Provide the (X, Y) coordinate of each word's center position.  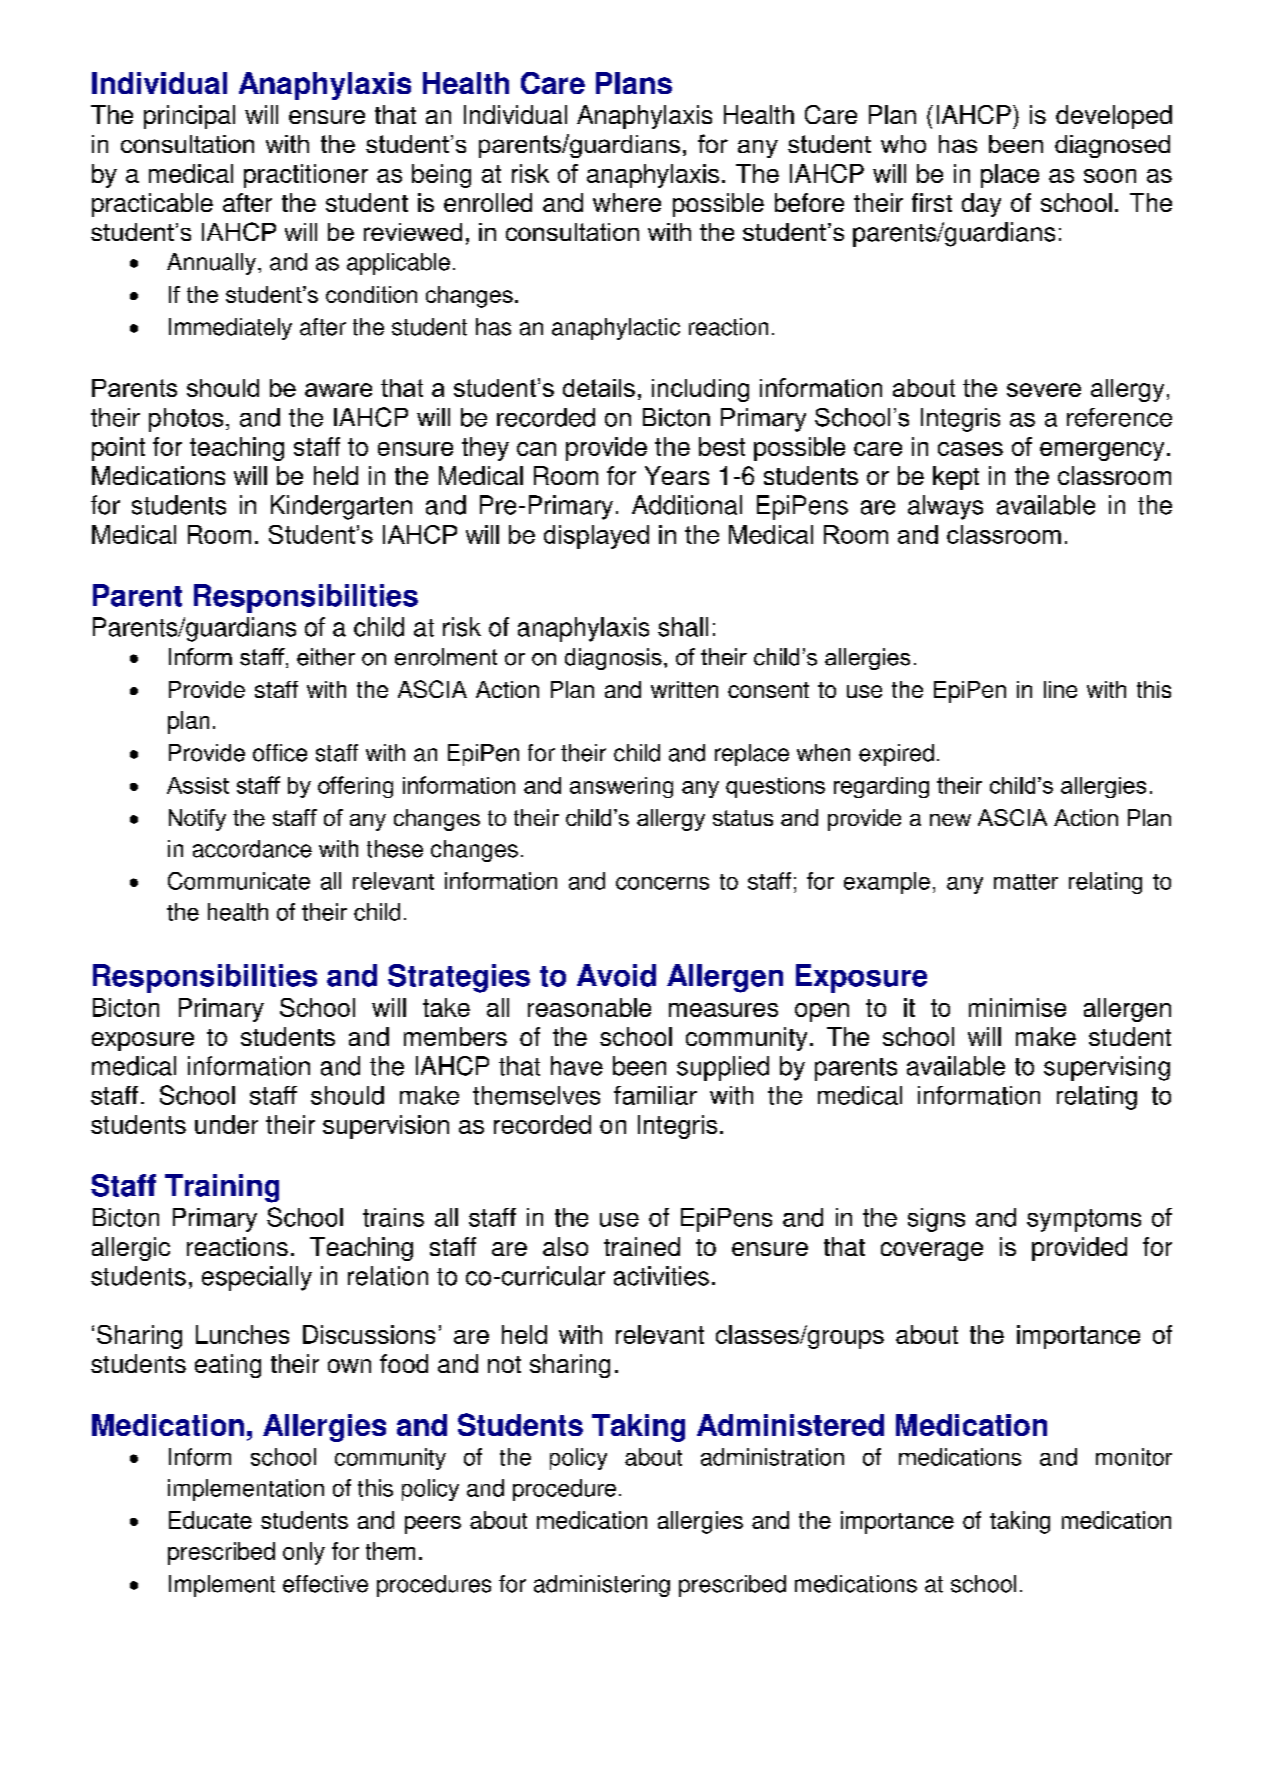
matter (1026, 882)
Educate (210, 1520)
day (981, 205)
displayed (596, 537)
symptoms (1084, 1220)
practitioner (306, 176)
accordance (252, 849)
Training (222, 1188)
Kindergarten (341, 507)
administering (602, 1586)
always (945, 507)
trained (642, 1246)
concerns (662, 883)
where (627, 202)
